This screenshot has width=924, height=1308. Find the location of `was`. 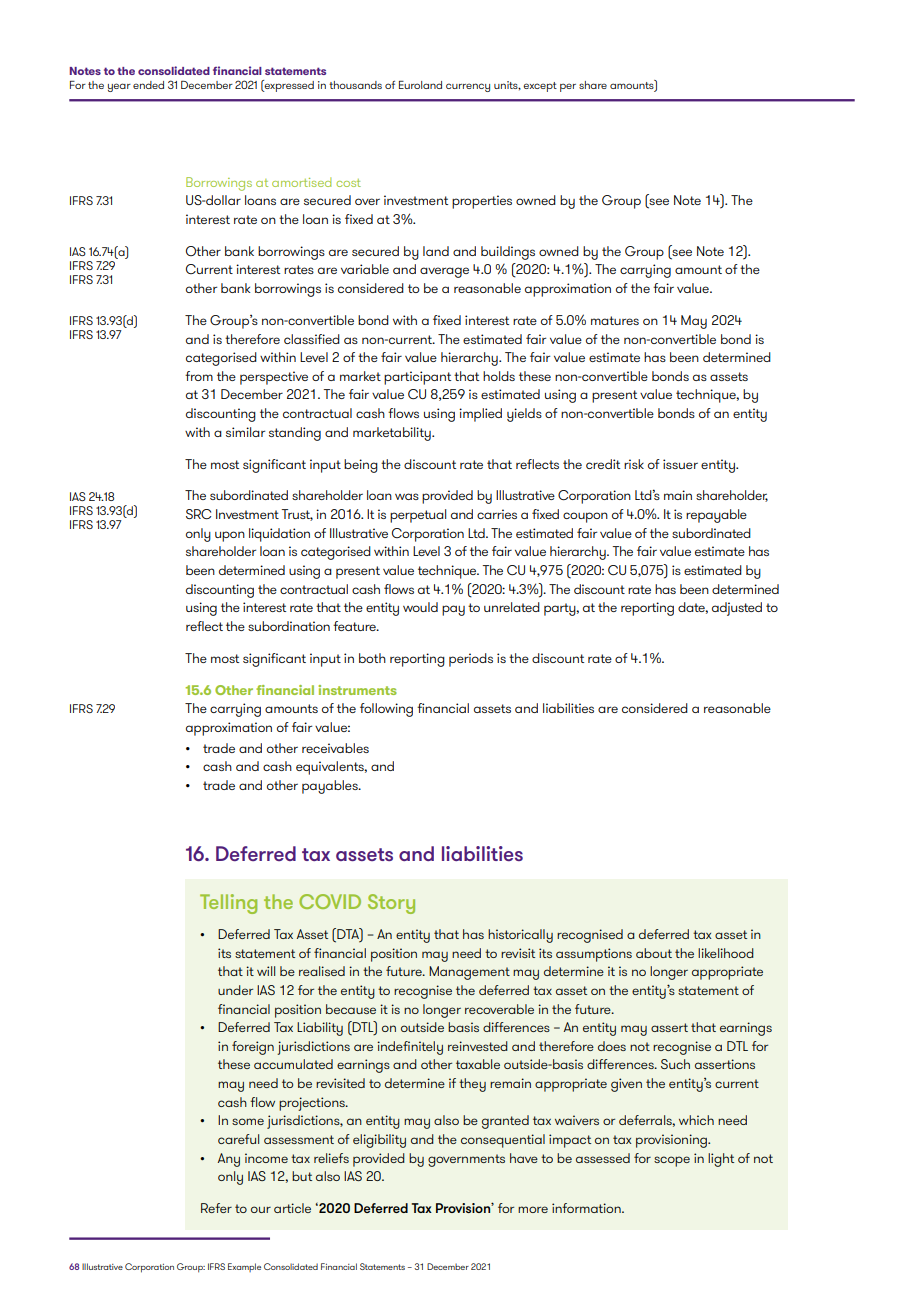

was is located at coordinates (407, 496).
